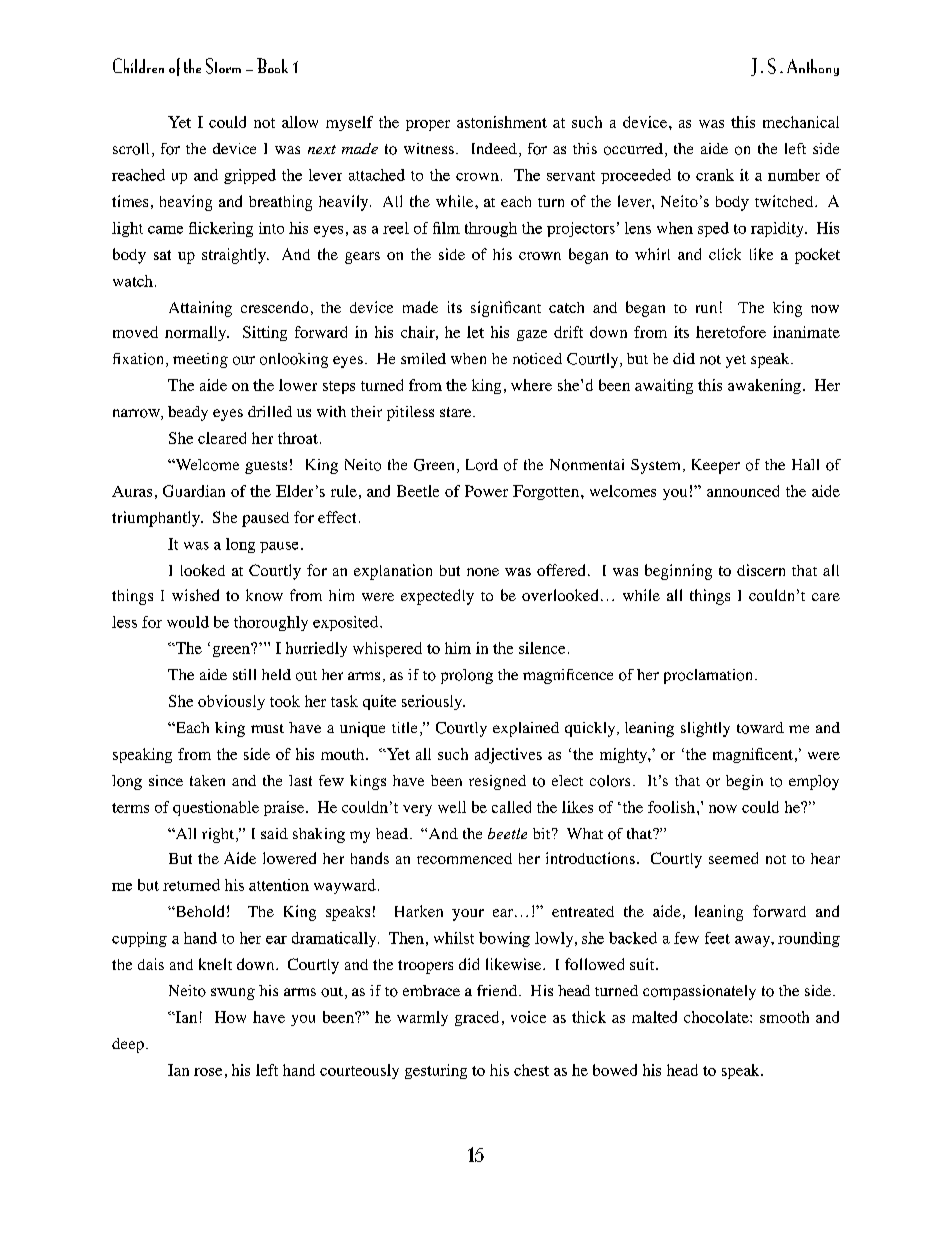 This page has width=952, height=1233. I want to click on Storm, so click(223, 66).
